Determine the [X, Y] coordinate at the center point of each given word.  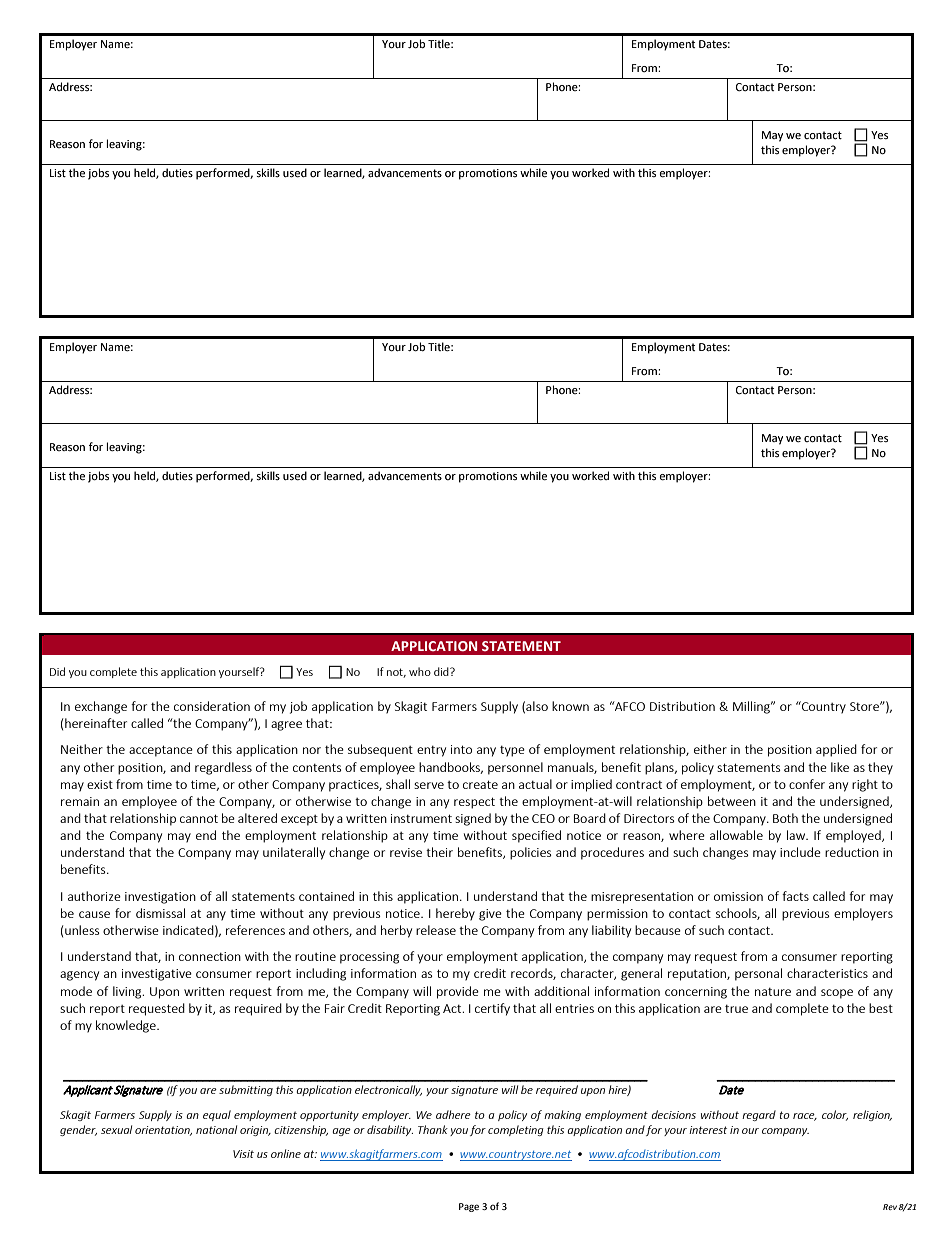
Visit [243, 1154]
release [436, 930]
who [420, 671]
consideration [212, 706]
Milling [753, 707]
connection [210, 956]
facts [795, 896]
